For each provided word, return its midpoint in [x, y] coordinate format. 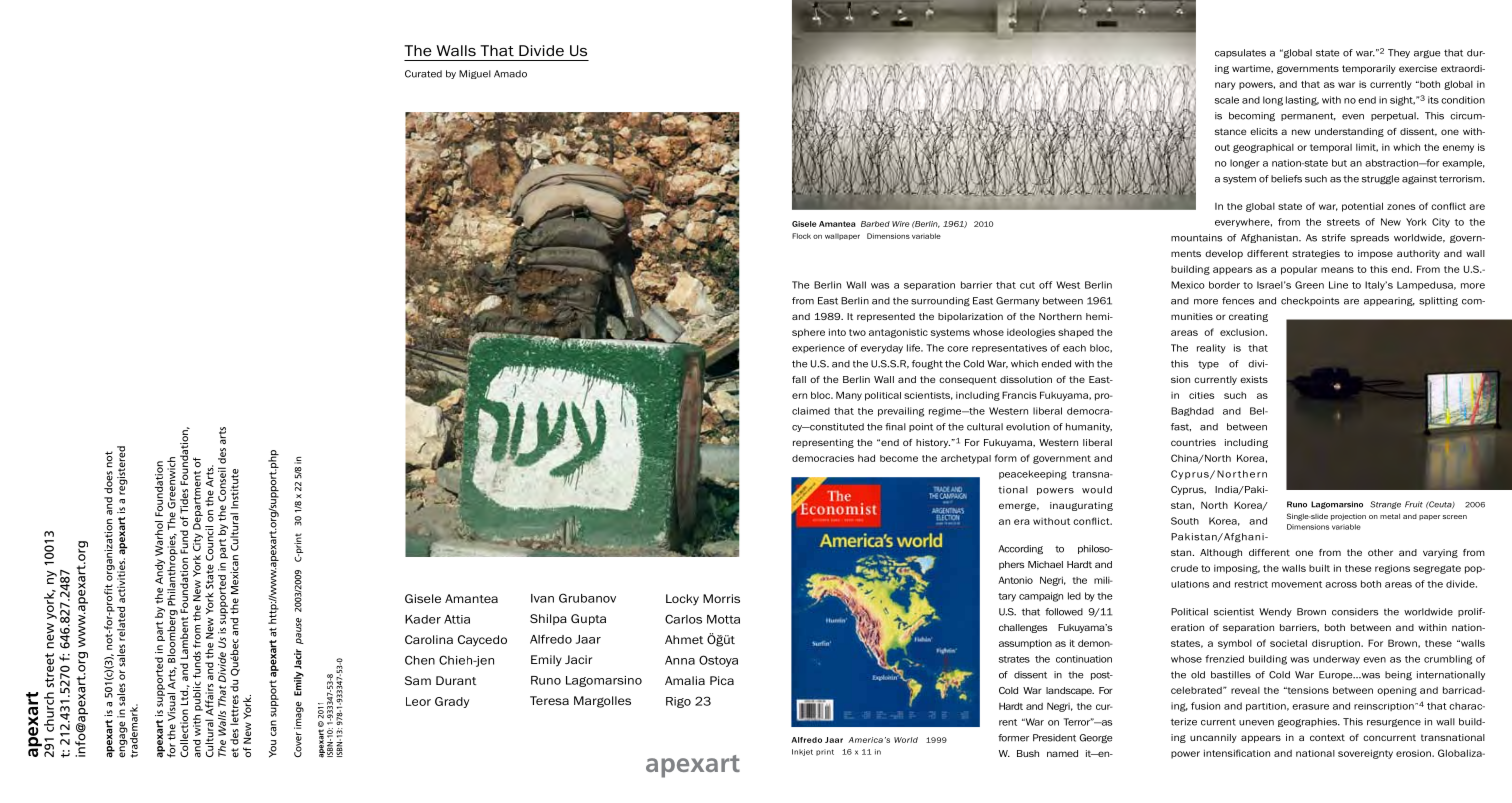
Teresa [549, 700]
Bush [1028, 753]
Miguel [475, 74]
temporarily [1369, 69]
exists [1254, 379]
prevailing [901, 412]
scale [1227, 100]
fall [799, 379]
